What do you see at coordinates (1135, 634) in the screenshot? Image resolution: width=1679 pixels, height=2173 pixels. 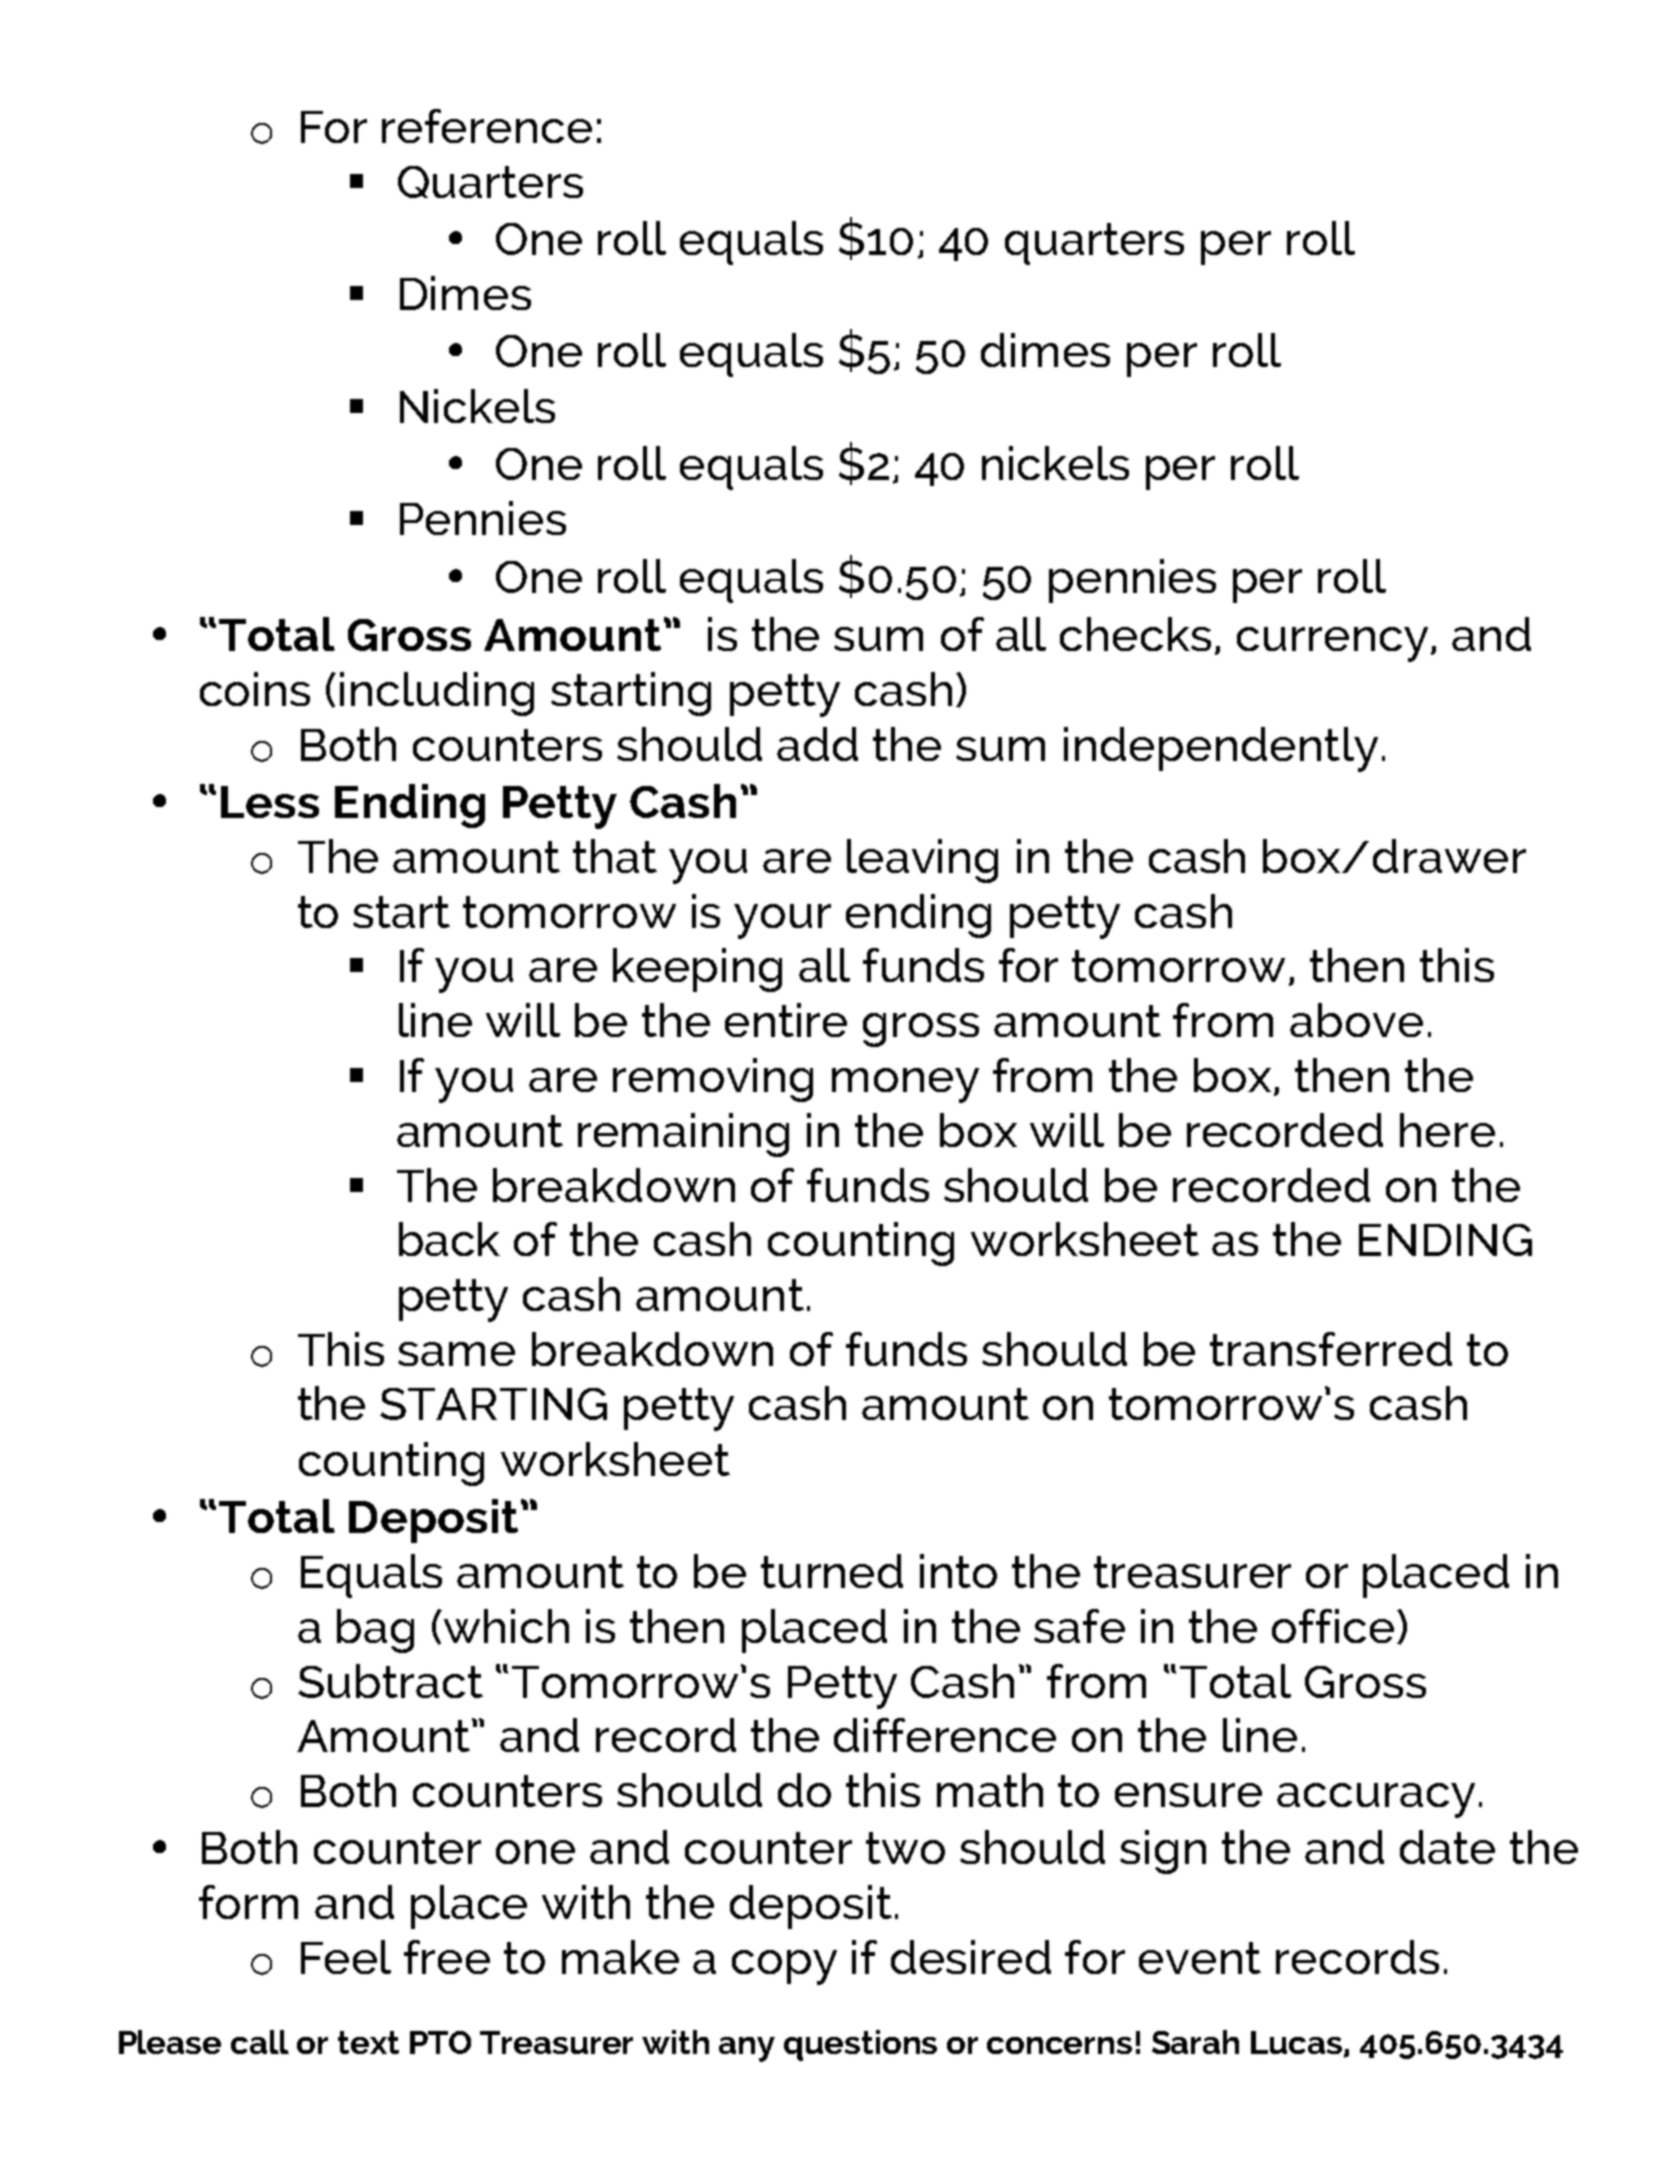 I see `checks` at bounding box center [1135, 634].
